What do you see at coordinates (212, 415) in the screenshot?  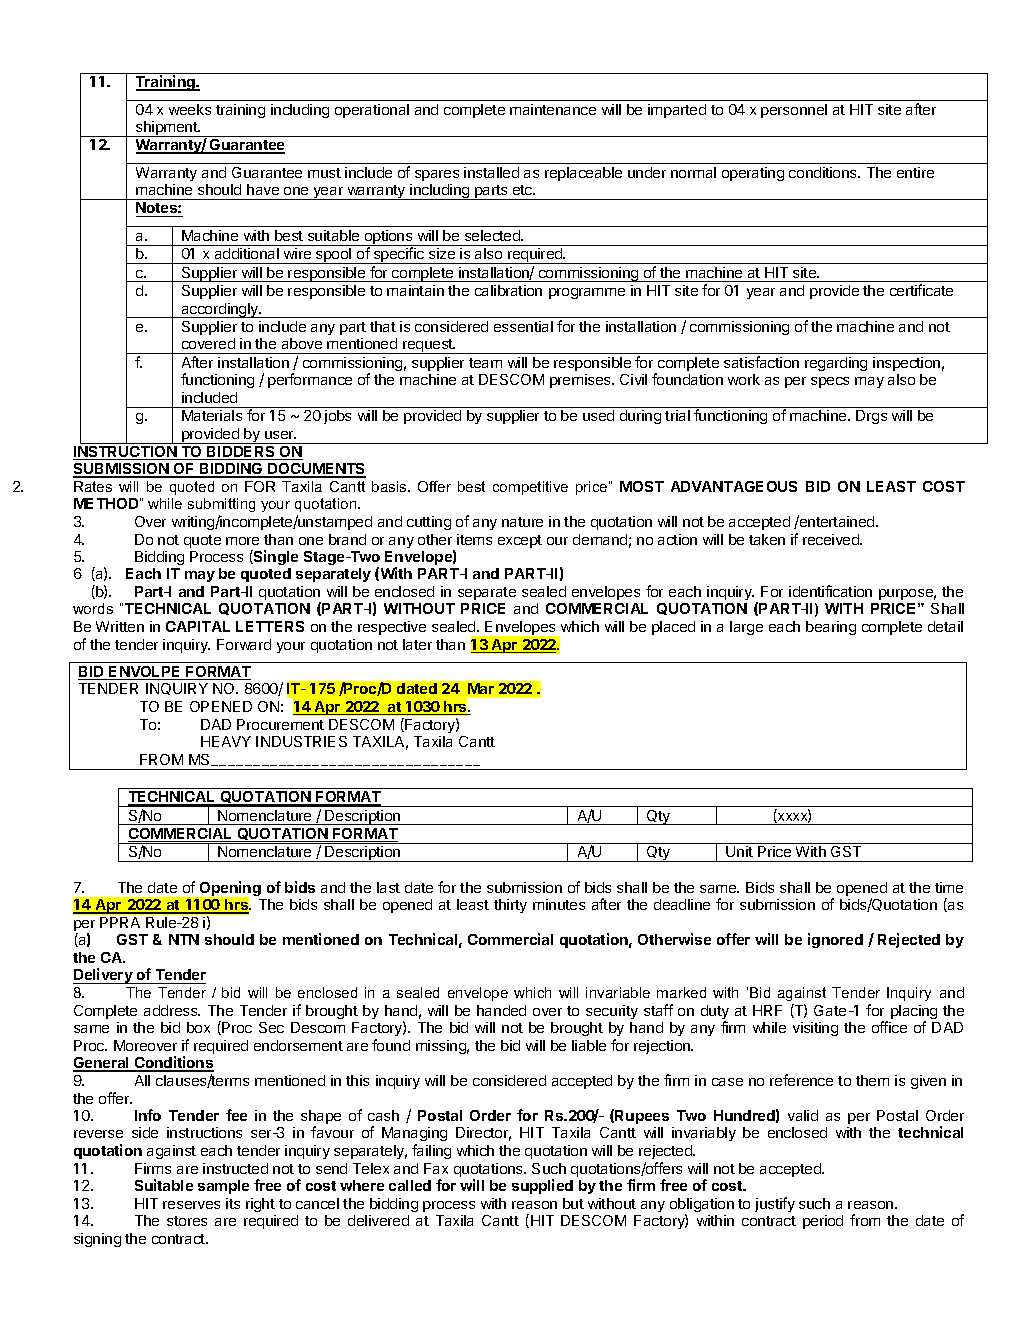 I see `Materials` at bounding box center [212, 415].
